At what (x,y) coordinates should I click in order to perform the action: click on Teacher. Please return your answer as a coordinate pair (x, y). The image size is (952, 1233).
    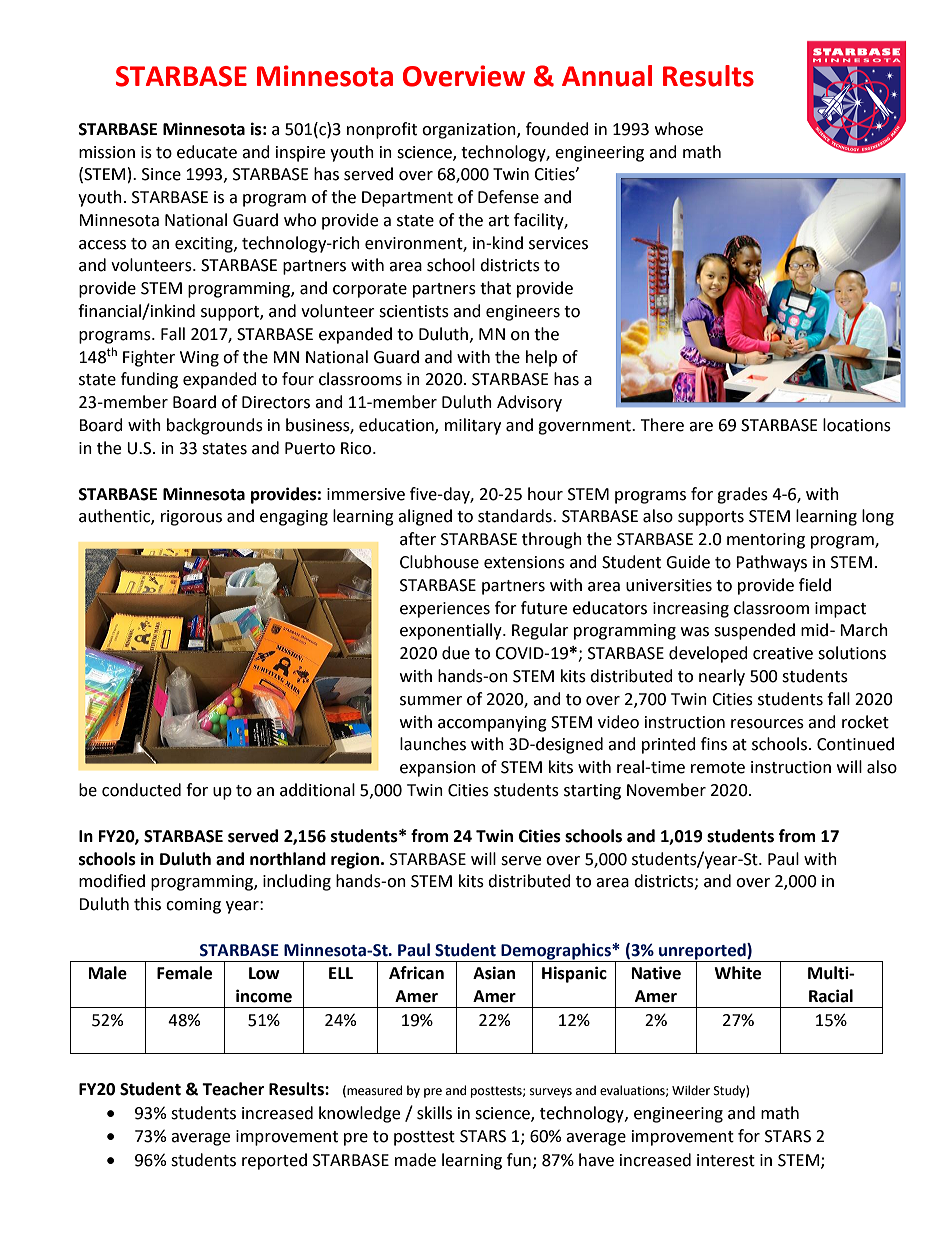
    Looking at the image, I should click on (233, 1089).
